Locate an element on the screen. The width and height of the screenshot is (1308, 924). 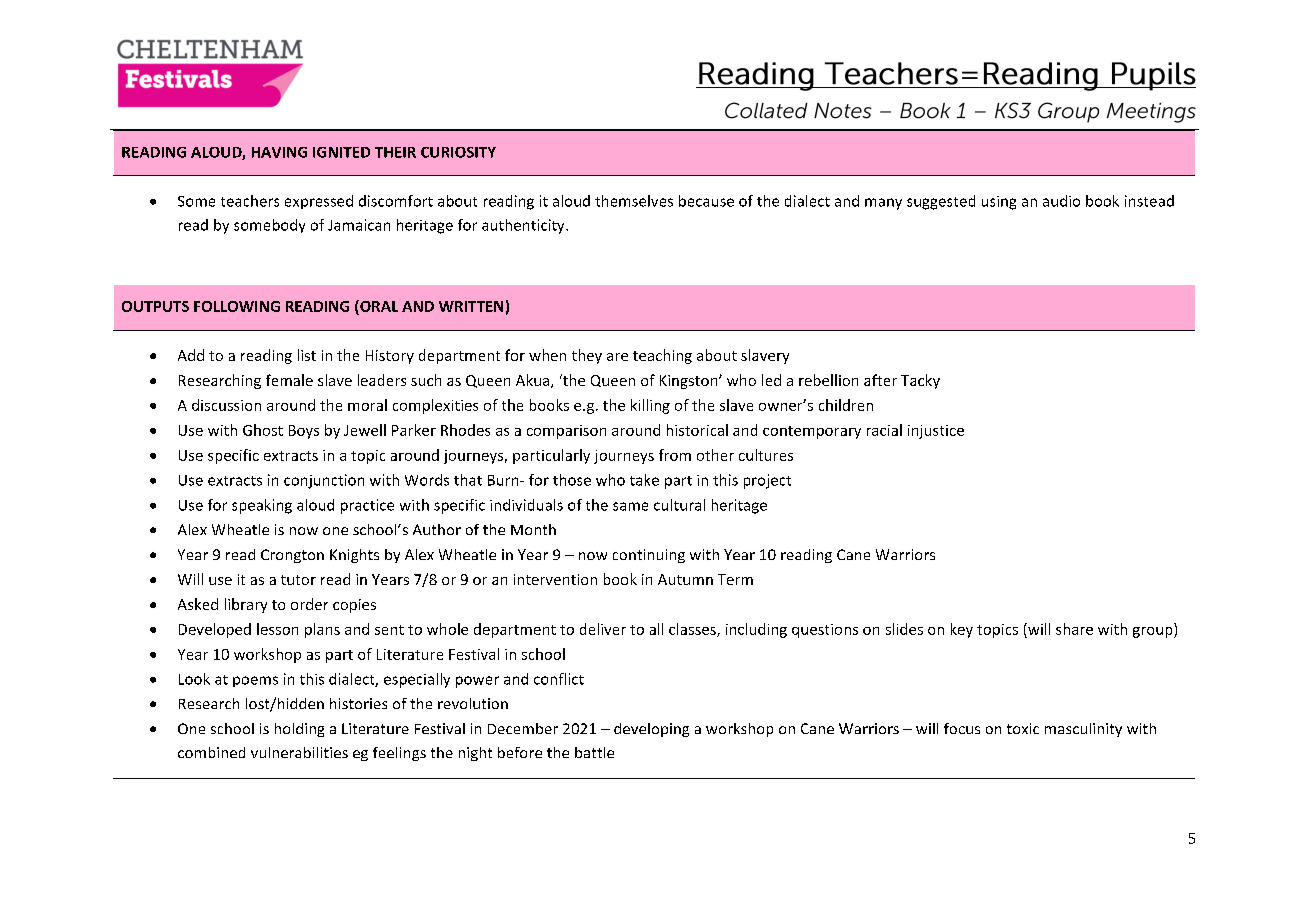
order is located at coordinates (309, 604).
